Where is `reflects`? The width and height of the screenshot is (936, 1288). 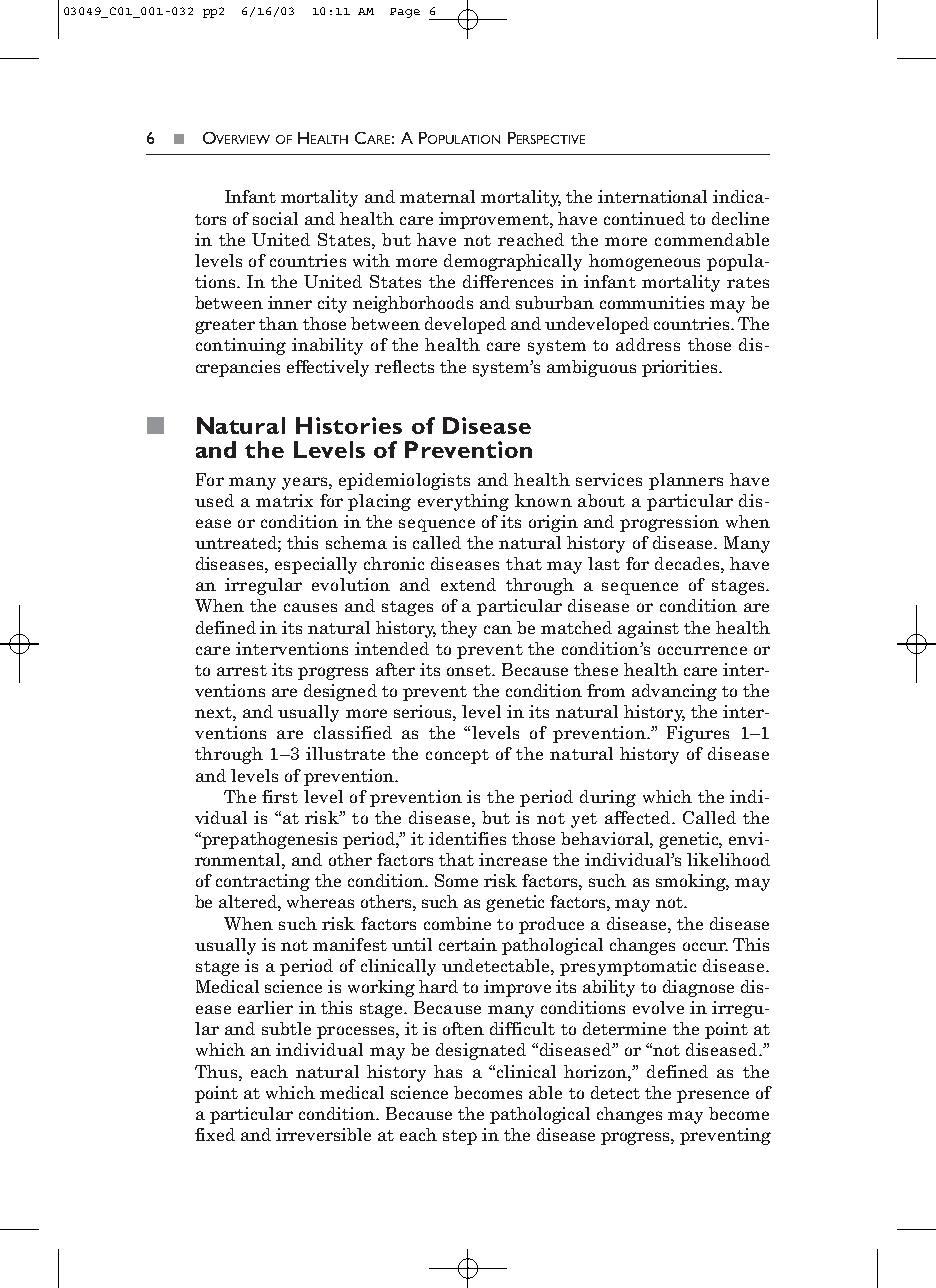
reflects is located at coordinates (404, 366).
